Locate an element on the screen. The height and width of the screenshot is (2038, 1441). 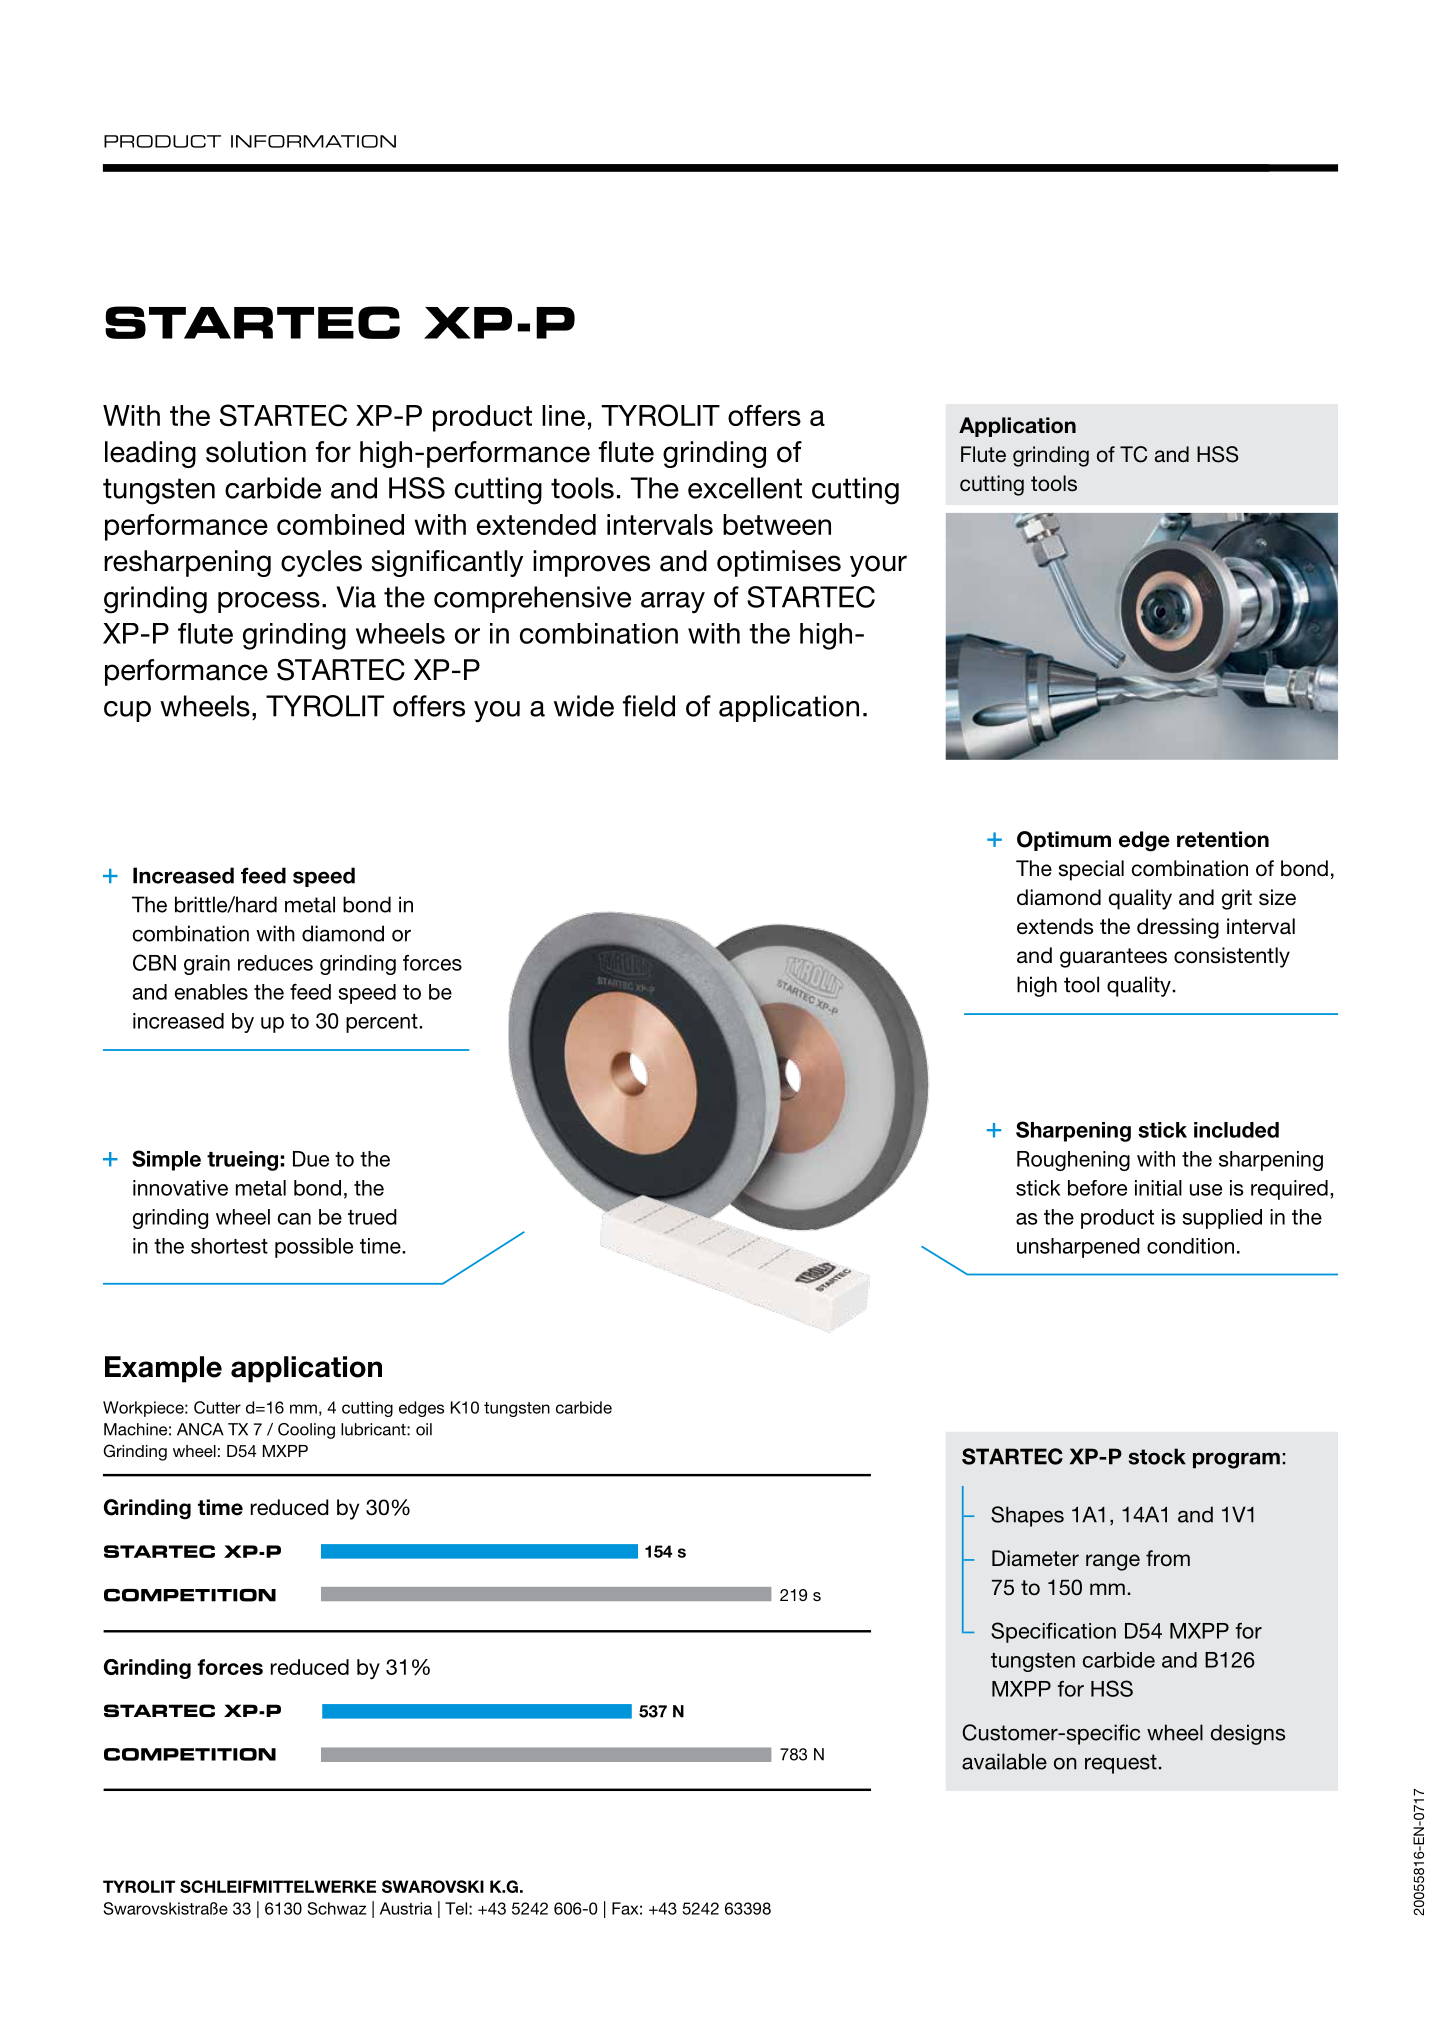
INFORMATION is located at coordinates (313, 141).
